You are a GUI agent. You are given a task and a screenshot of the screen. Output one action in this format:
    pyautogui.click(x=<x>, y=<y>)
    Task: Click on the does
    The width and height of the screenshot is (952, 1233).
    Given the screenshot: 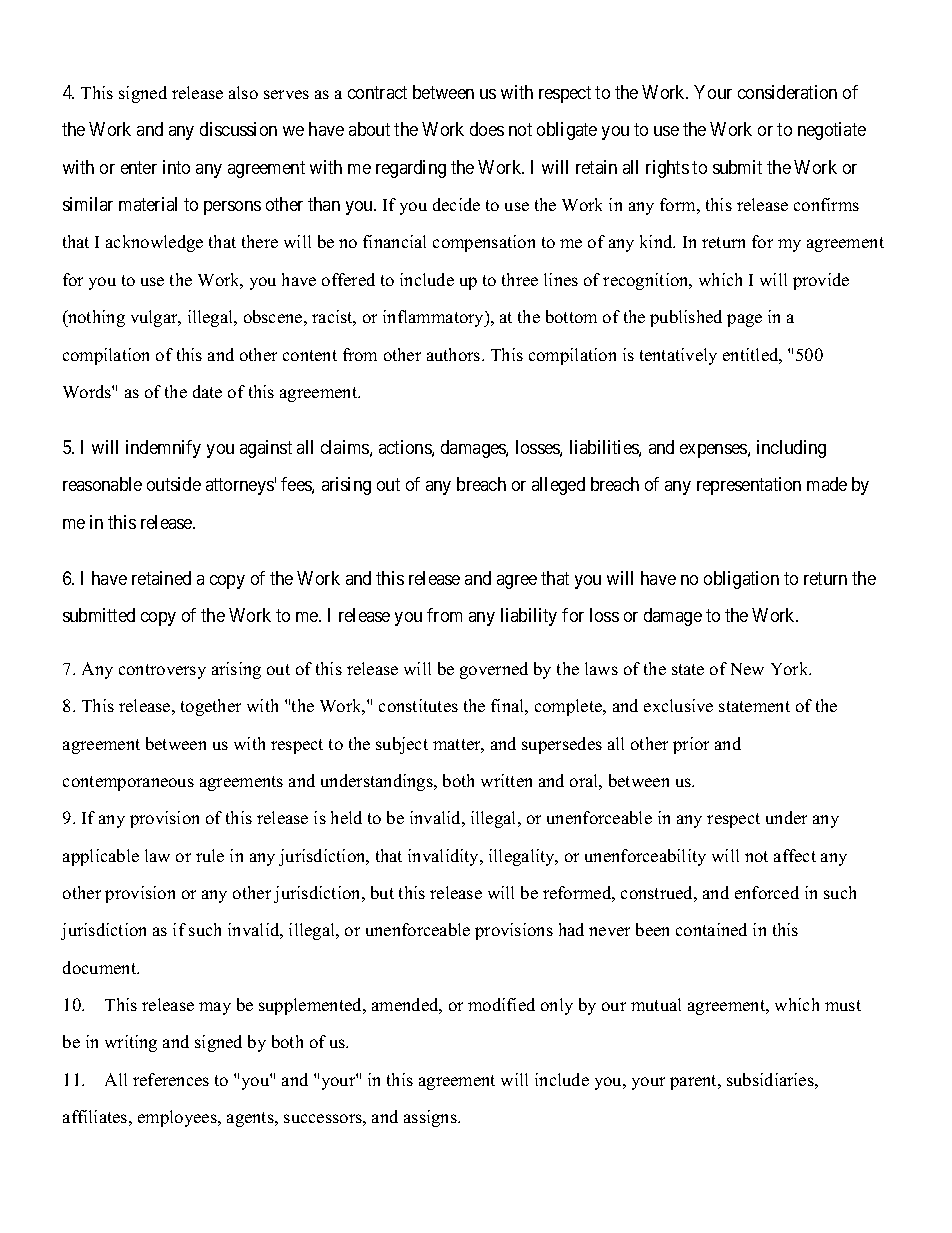 What is the action you would take?
    pyautogui.click(x=487, y=129)
